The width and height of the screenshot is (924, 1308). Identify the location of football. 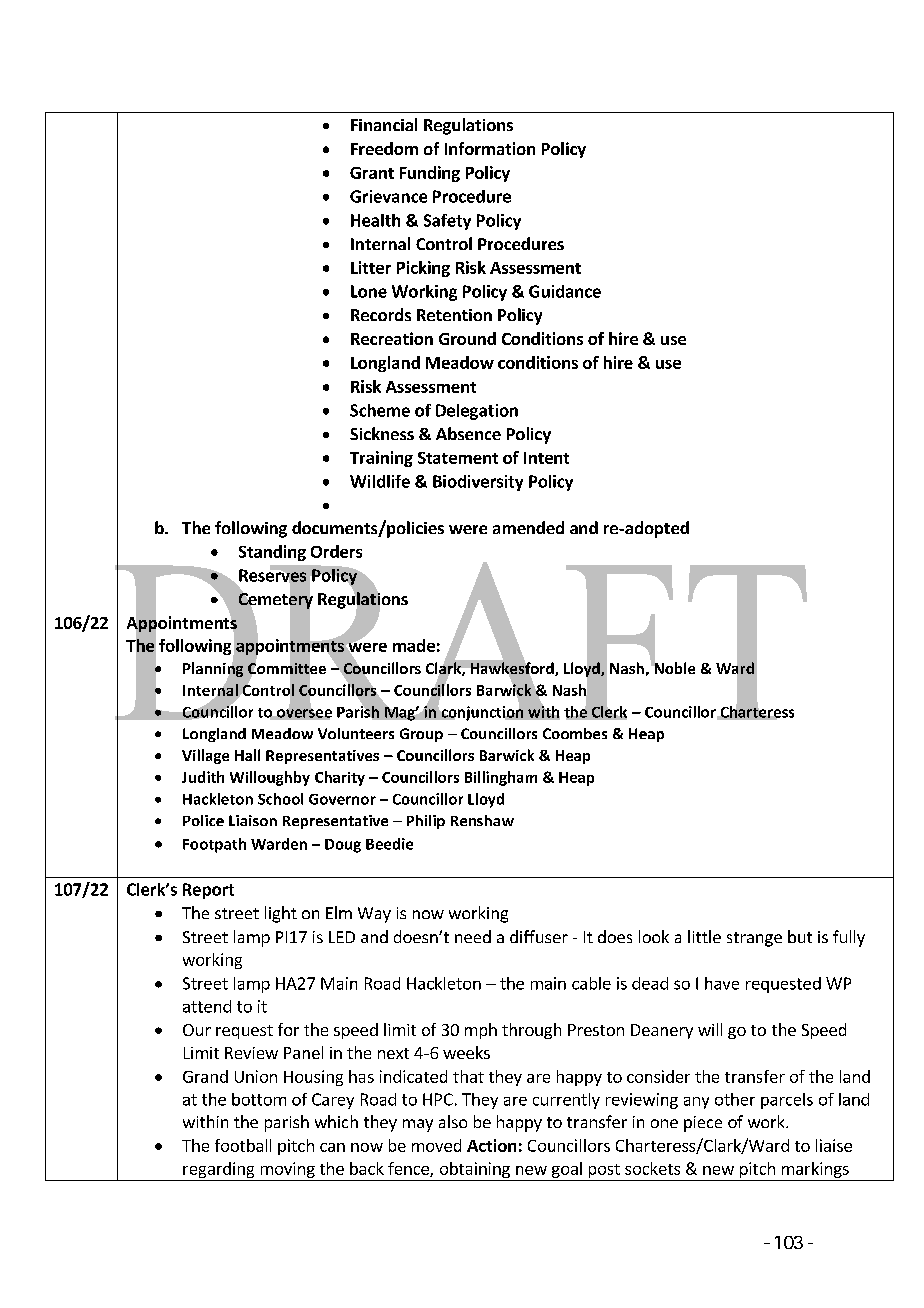
(243, 1145).
